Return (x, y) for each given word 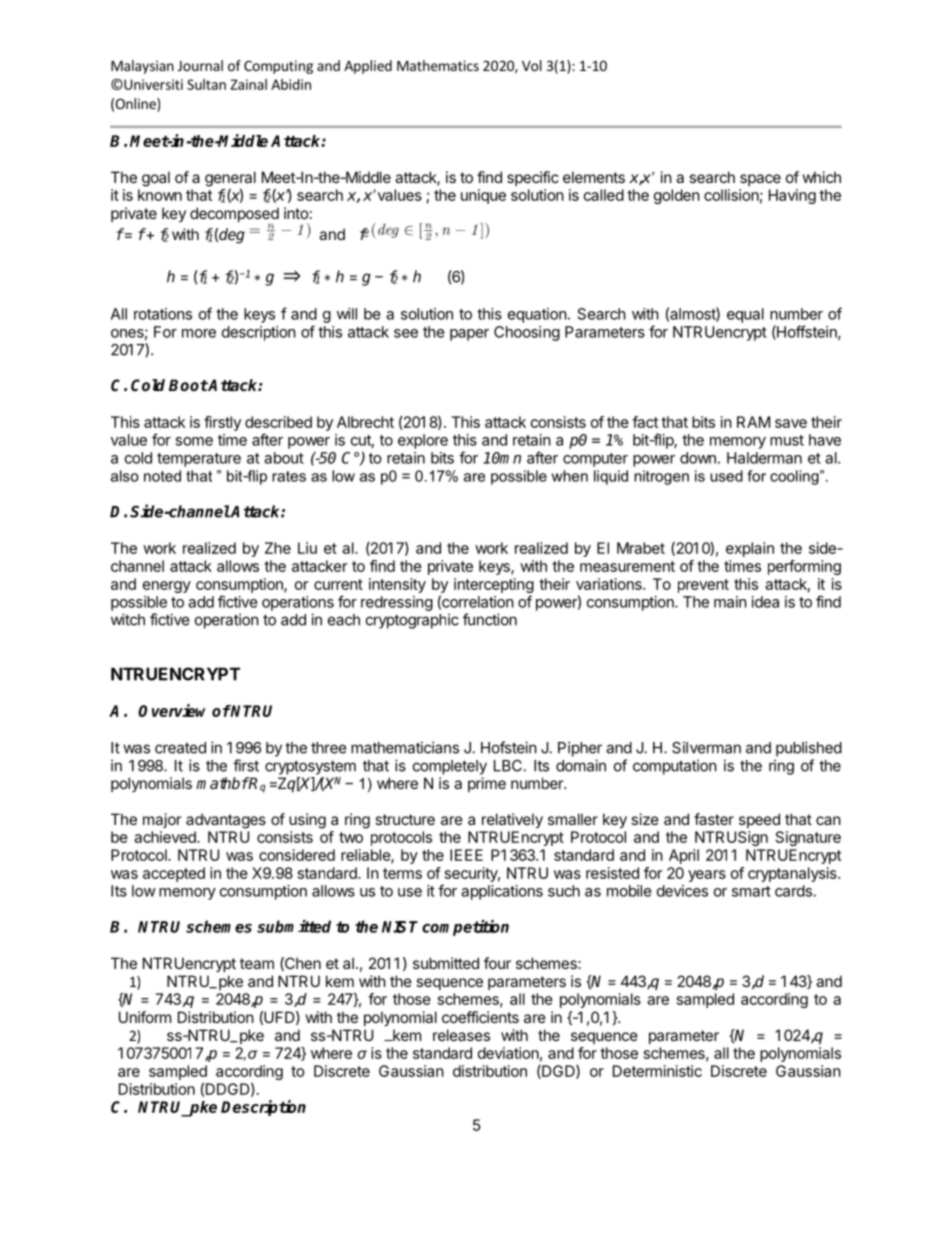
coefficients (480, 1017)
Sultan (206, 84)
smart (751, 891)
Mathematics (438, 65)
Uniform (145, 1017)
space (760, 180)
